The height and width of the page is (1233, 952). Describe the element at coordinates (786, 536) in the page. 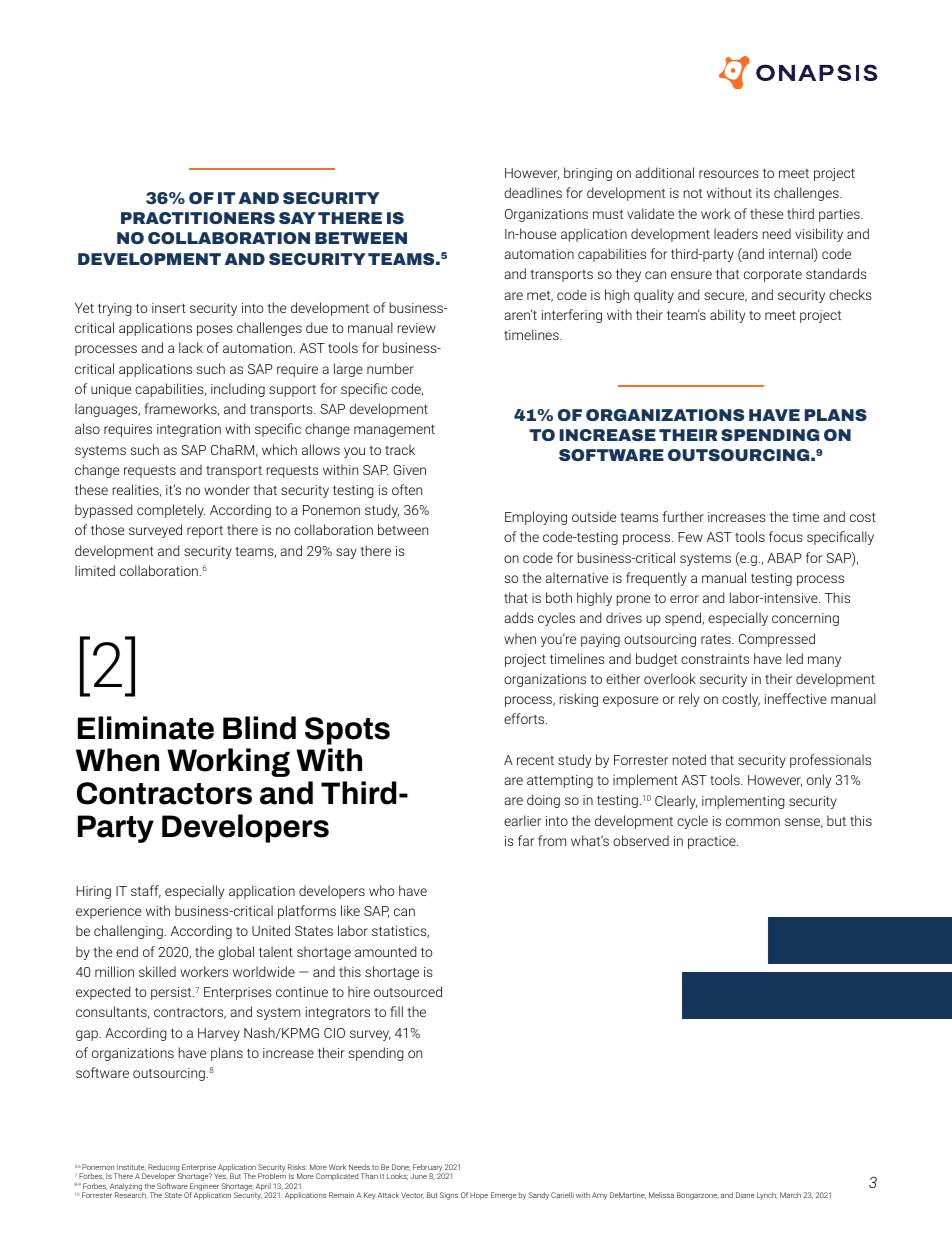

I see `focus` at that location.
